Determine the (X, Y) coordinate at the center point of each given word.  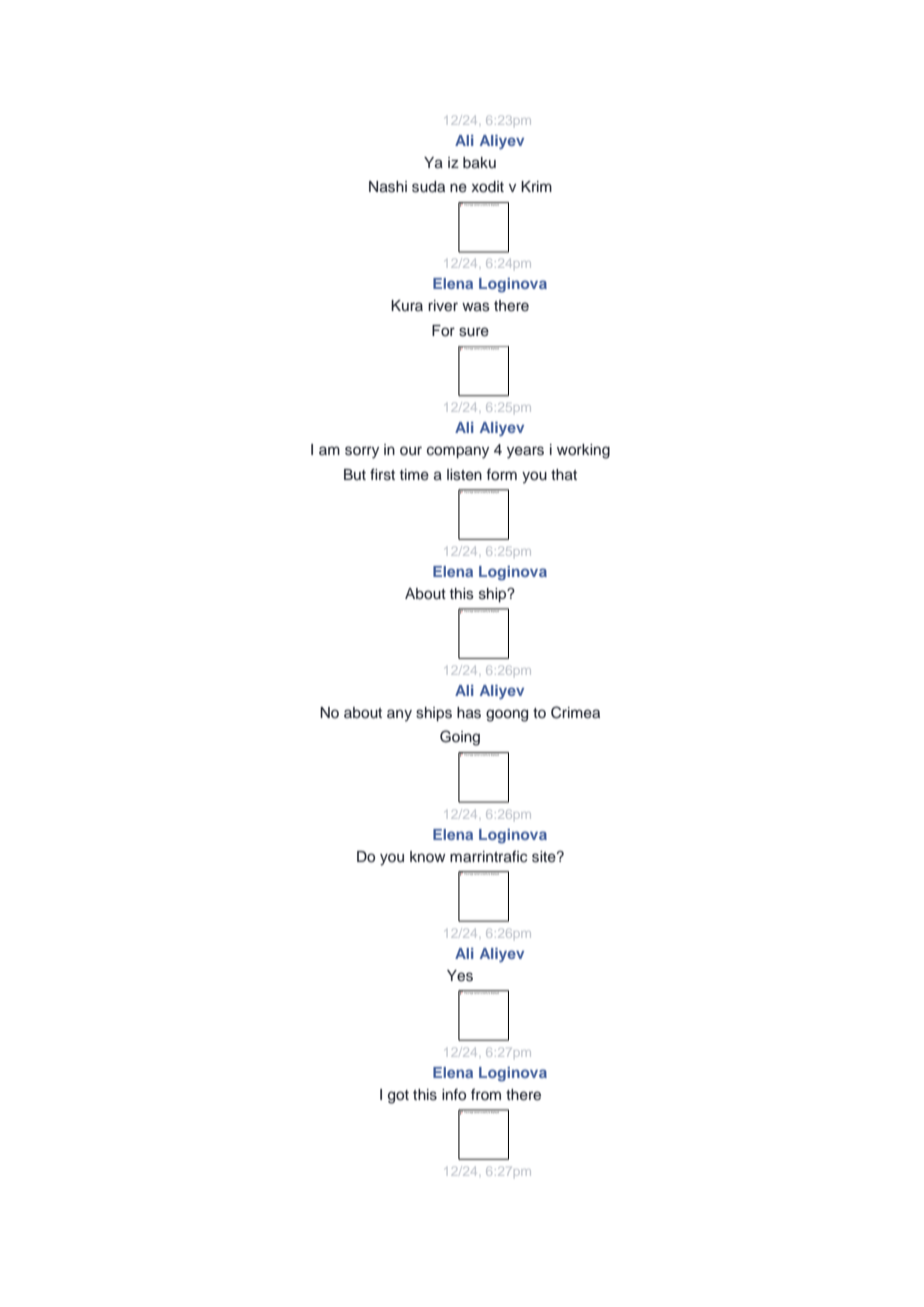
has (469, 713)
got (398, 1097)
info (454, 1095)
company (458, 452)
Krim (536, 186)
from (486, 1094)
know (428, 856)
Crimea (575, 712)
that (564, 474)
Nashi (388, 187)
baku (479, 162)
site (545, 857)
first (382, 474)
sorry (362, 452)
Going (460, 738)
